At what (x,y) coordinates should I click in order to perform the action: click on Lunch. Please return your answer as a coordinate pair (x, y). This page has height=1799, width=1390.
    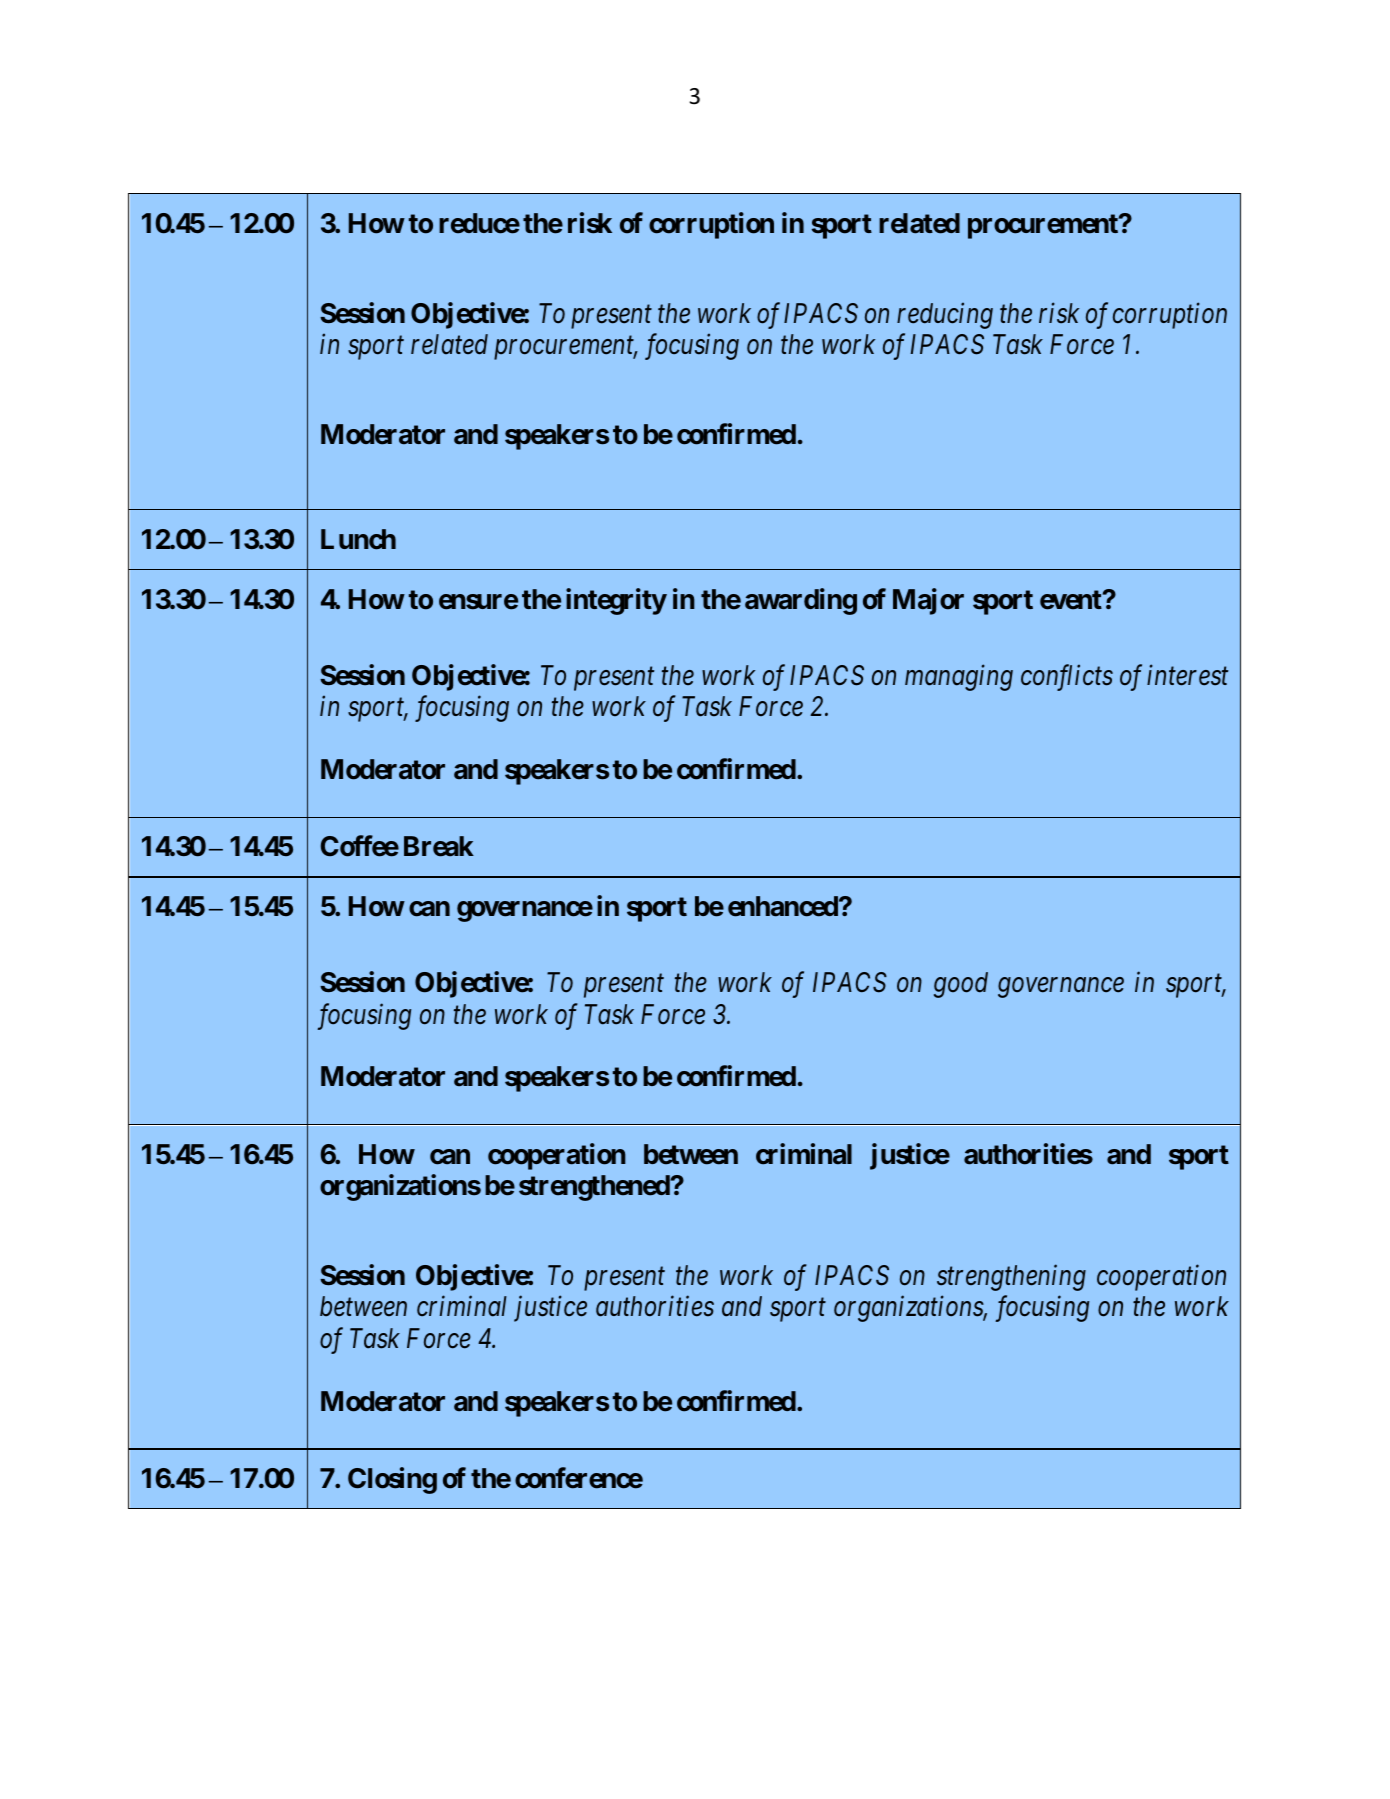
    Looking at the image, I should click on (358, 539).
